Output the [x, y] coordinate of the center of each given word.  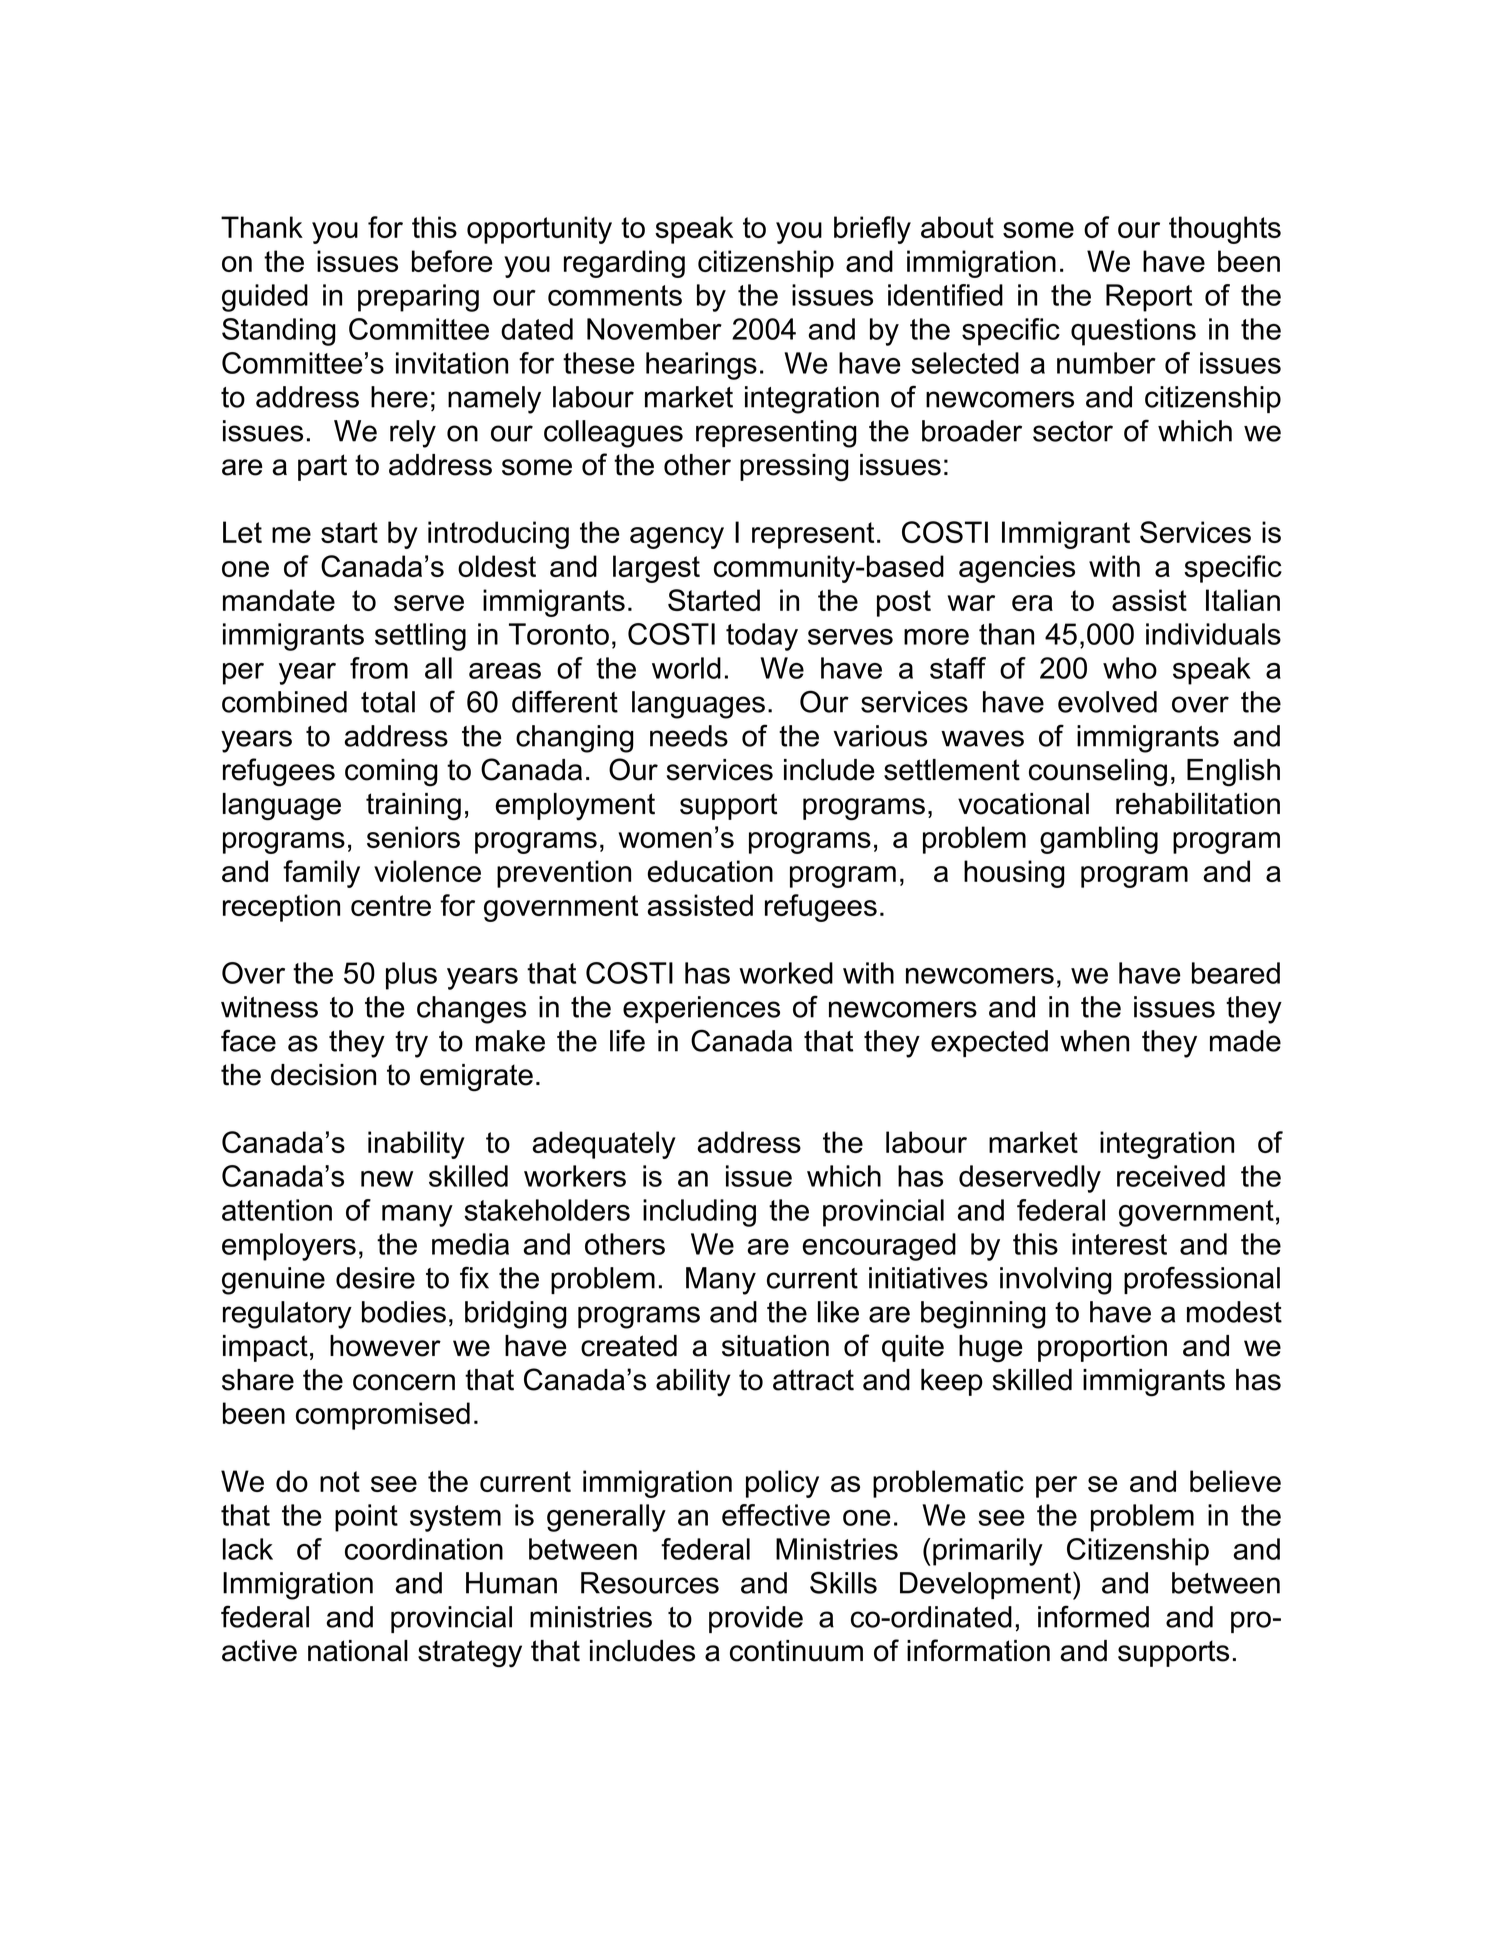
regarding [624, 264]
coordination [424, 1549]
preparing [418, 298]
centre [391, 905]
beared [1236, 973]
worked [786, 973]
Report [1149, 298]
